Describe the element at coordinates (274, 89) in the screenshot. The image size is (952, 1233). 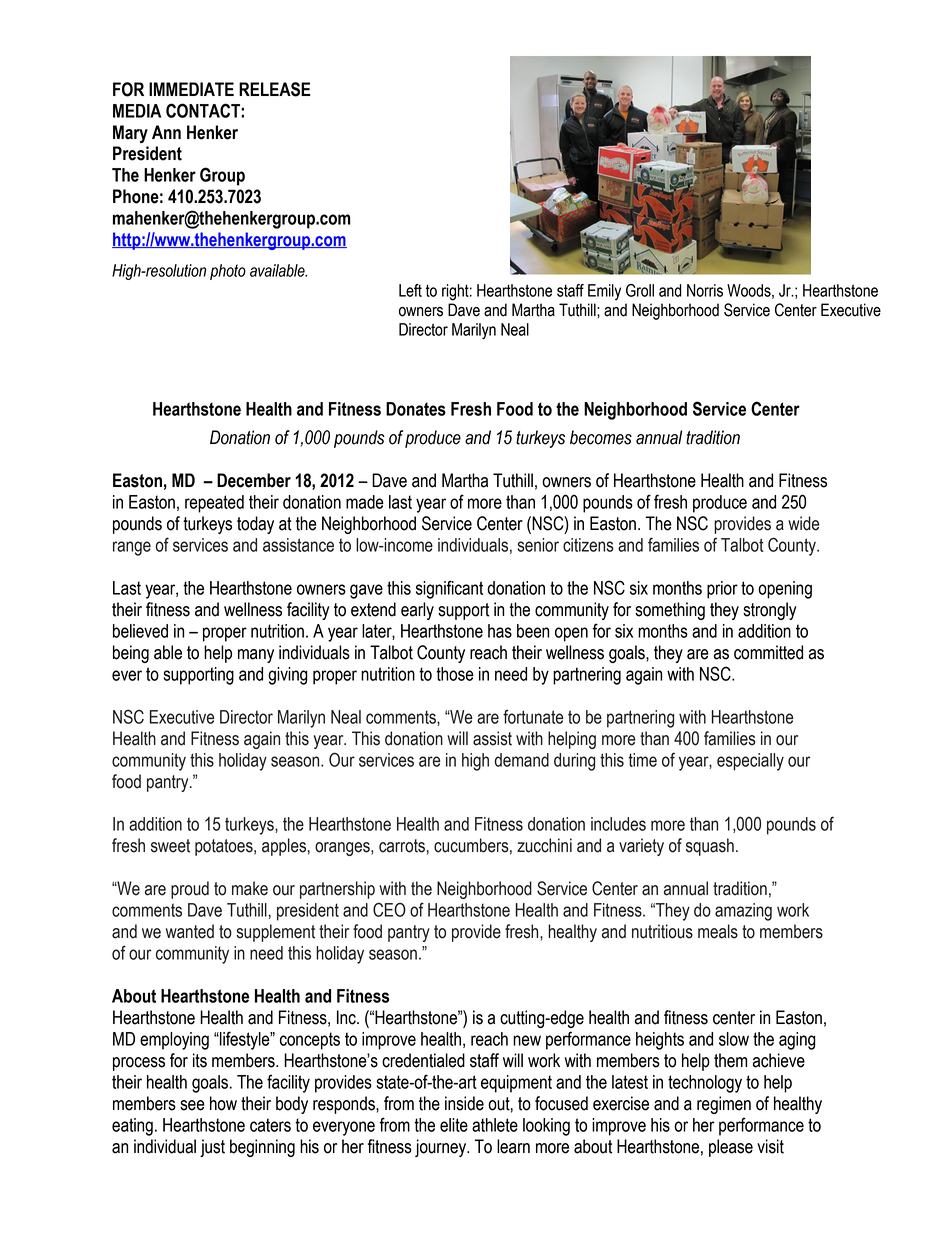
I see `RELEASE` at that location.
